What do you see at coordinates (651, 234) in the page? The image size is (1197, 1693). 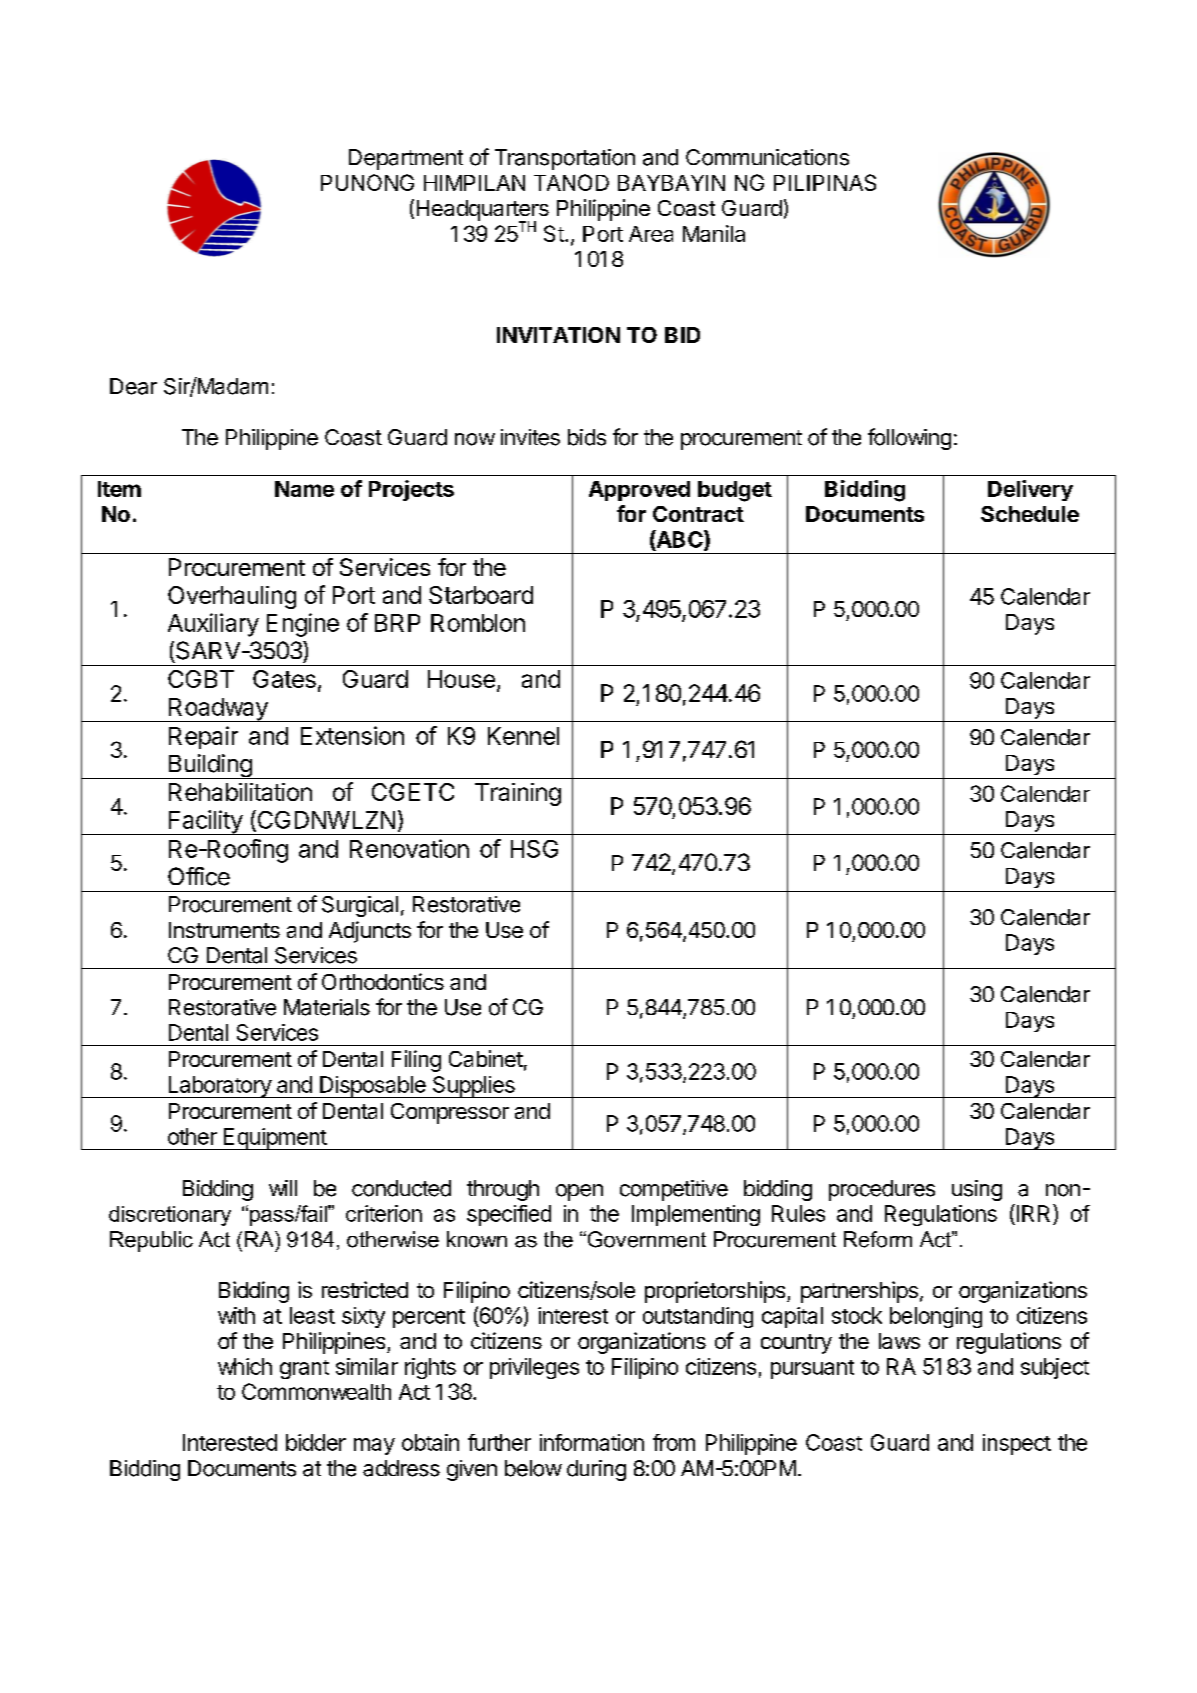 I see `Area` at bounding box center [651, 234].
